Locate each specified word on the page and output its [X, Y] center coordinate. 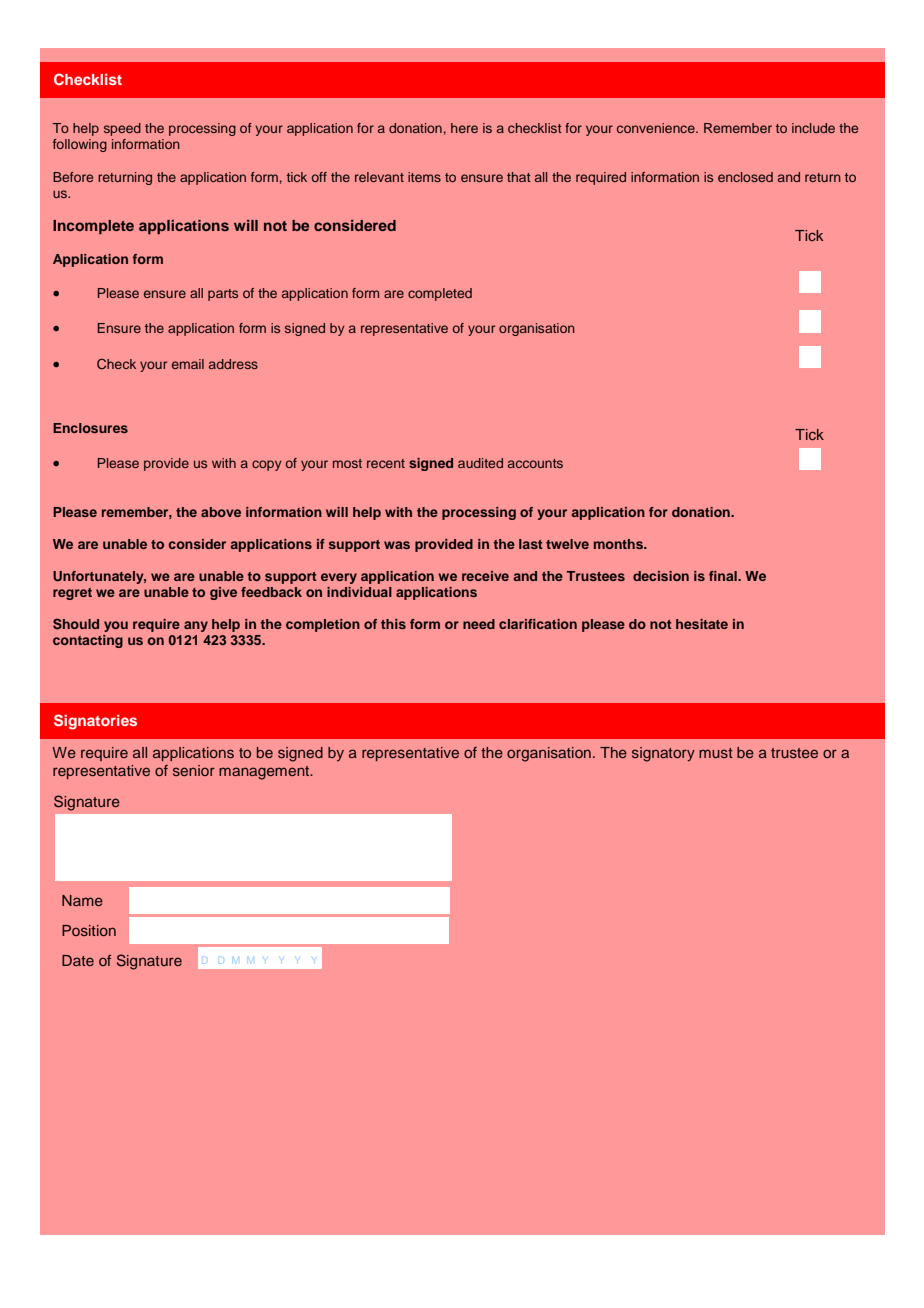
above [221, 512]
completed [440, 294]
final [724, 576]
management [265, 773]
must [716, 753]
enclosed [745, 177]
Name [82, 900]
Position [89, 930]
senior [194, 770]
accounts [535, 463]
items [424, 177]
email [188, 364]
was [397, 545]
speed [122, 129]
